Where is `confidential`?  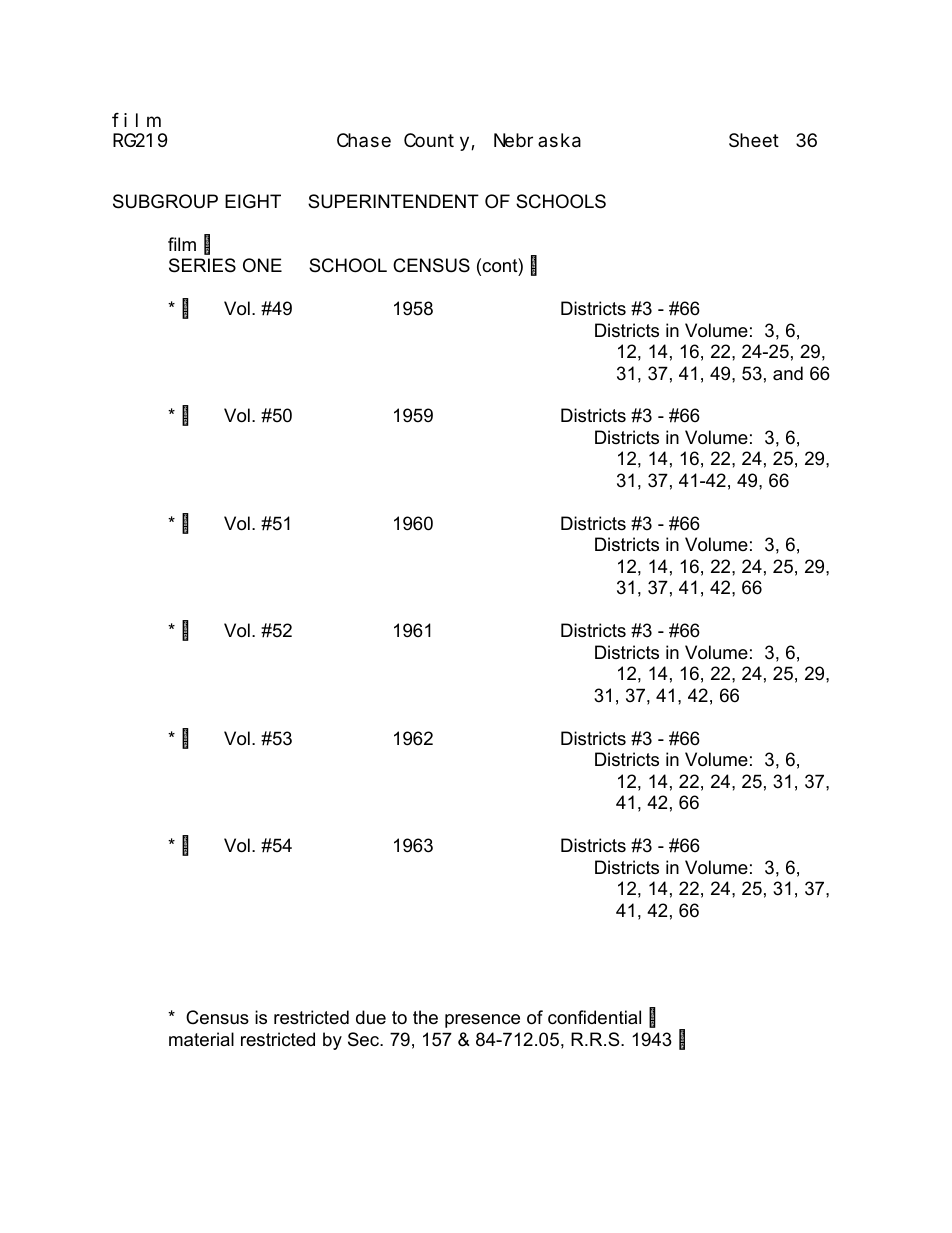
confidential is located at coordinates (594, 1017).
